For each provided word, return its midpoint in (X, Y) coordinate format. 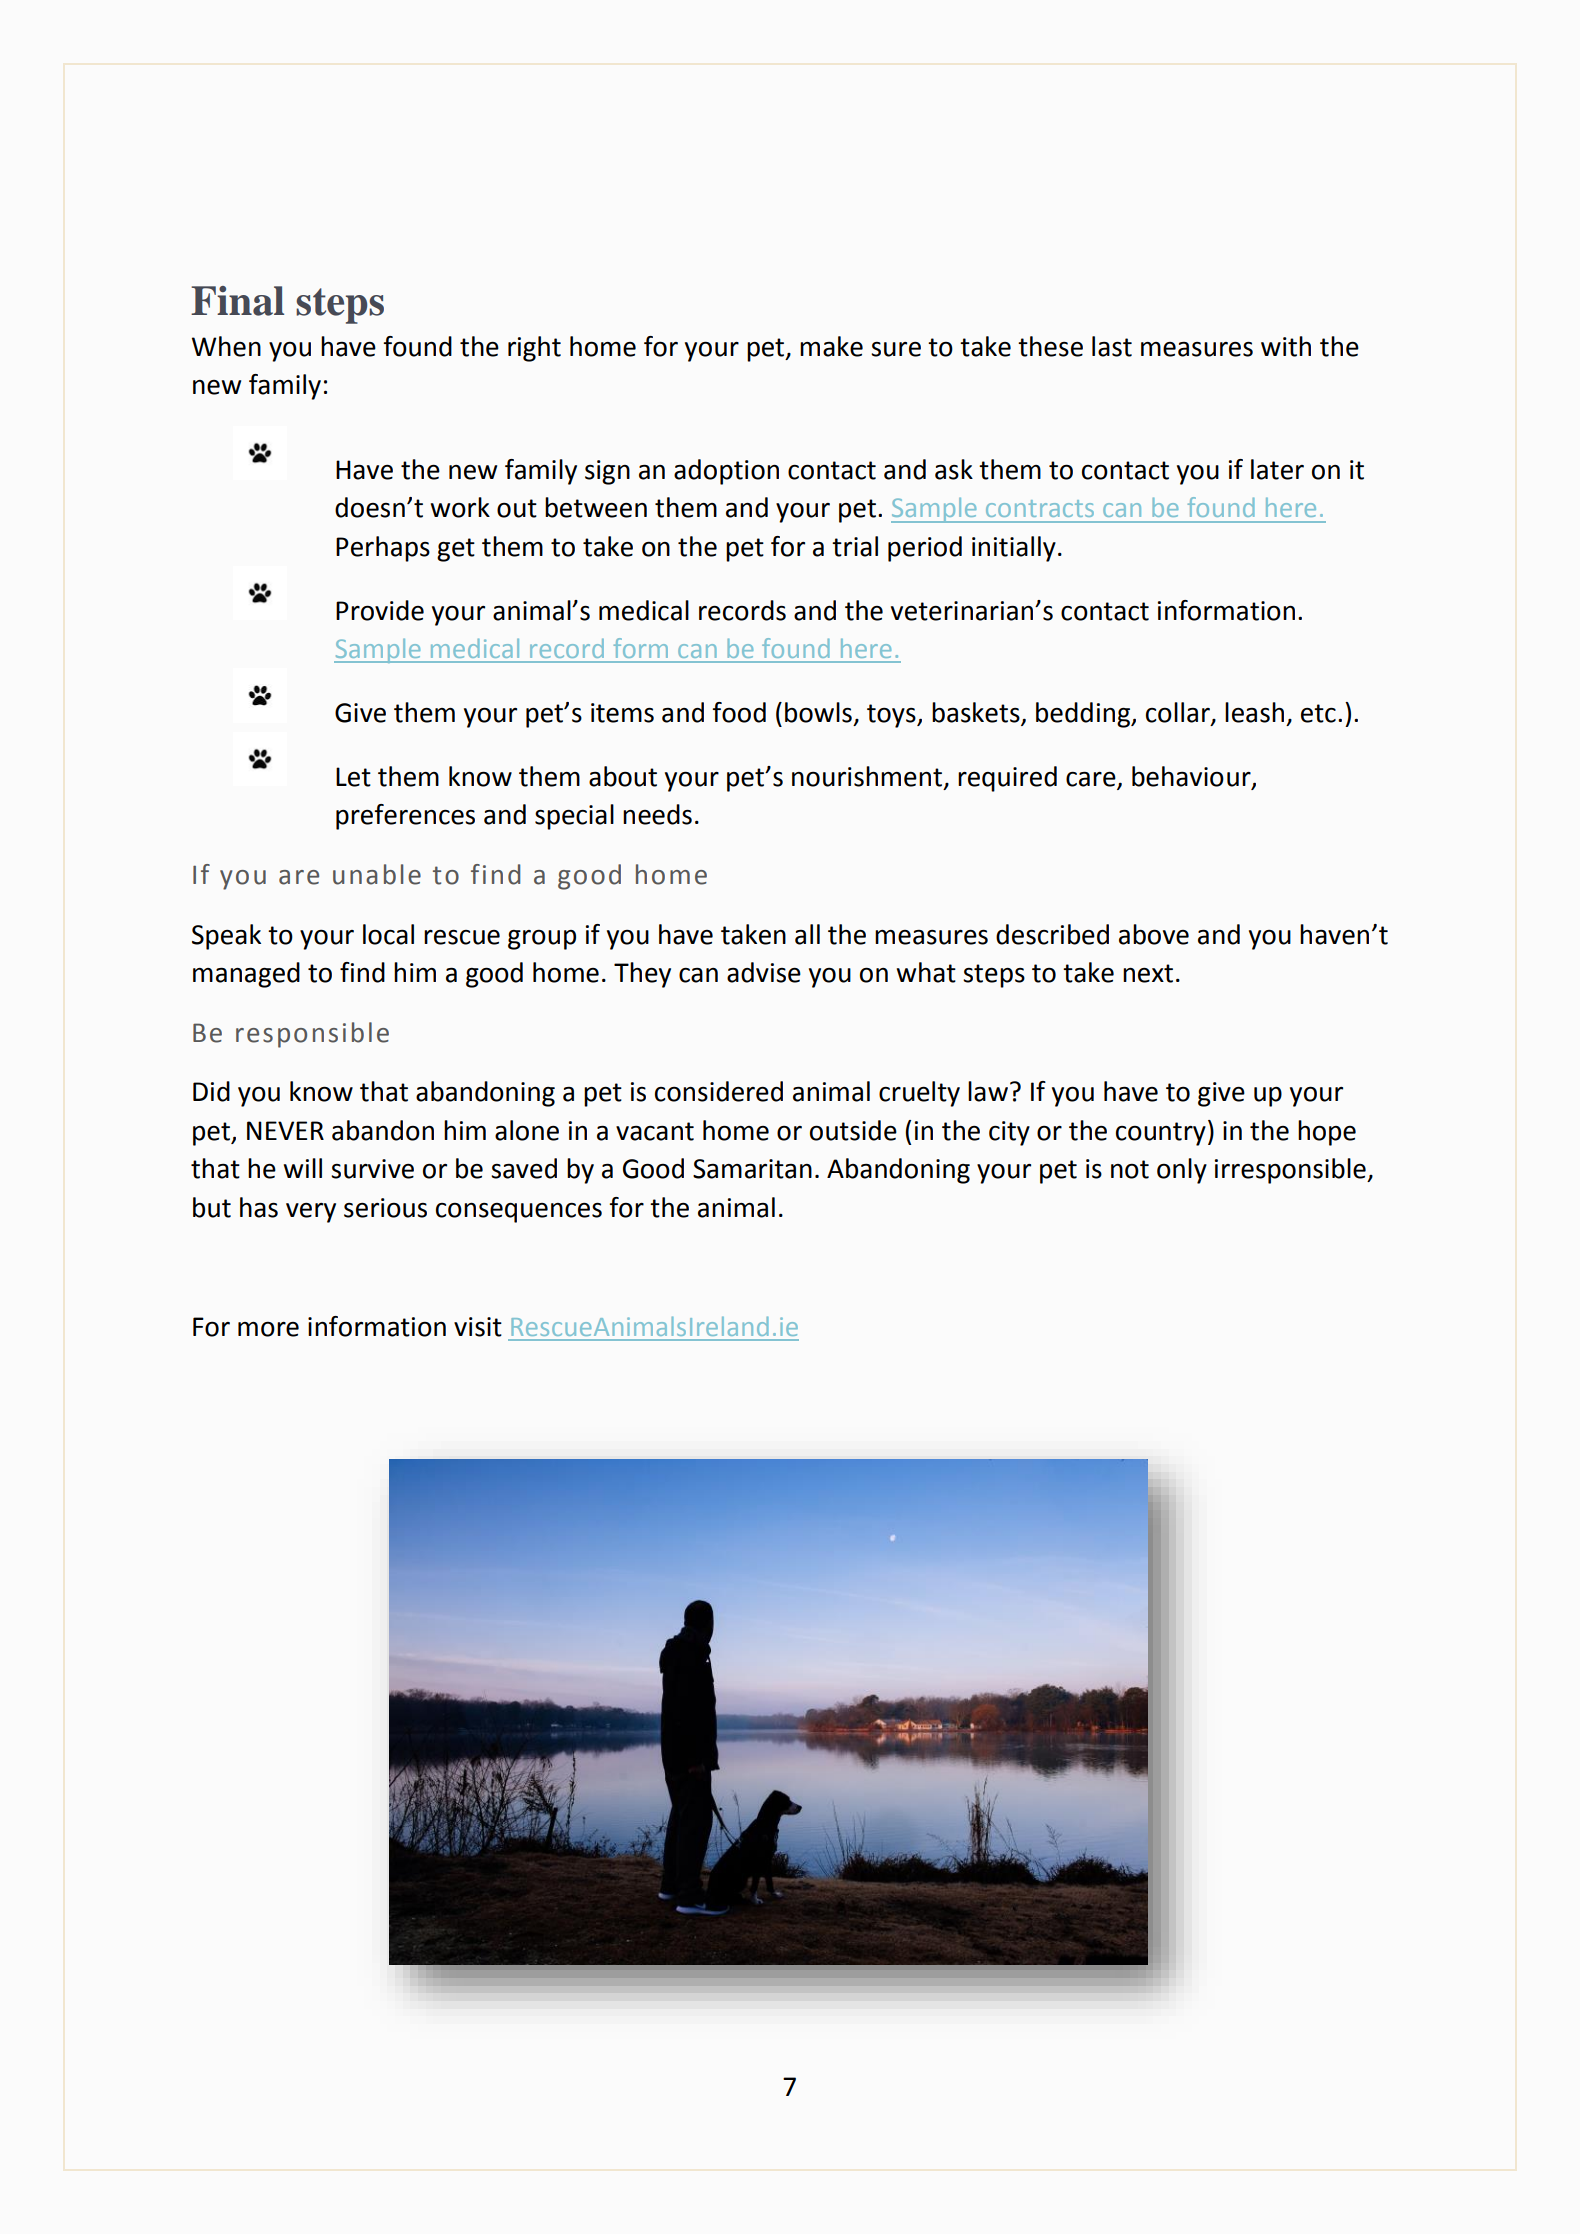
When (226, 346)
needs (657, 814)
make (831, 346)
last (1112, 346)
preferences (405, 817)
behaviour (1192, 777)
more (268, 1329)
